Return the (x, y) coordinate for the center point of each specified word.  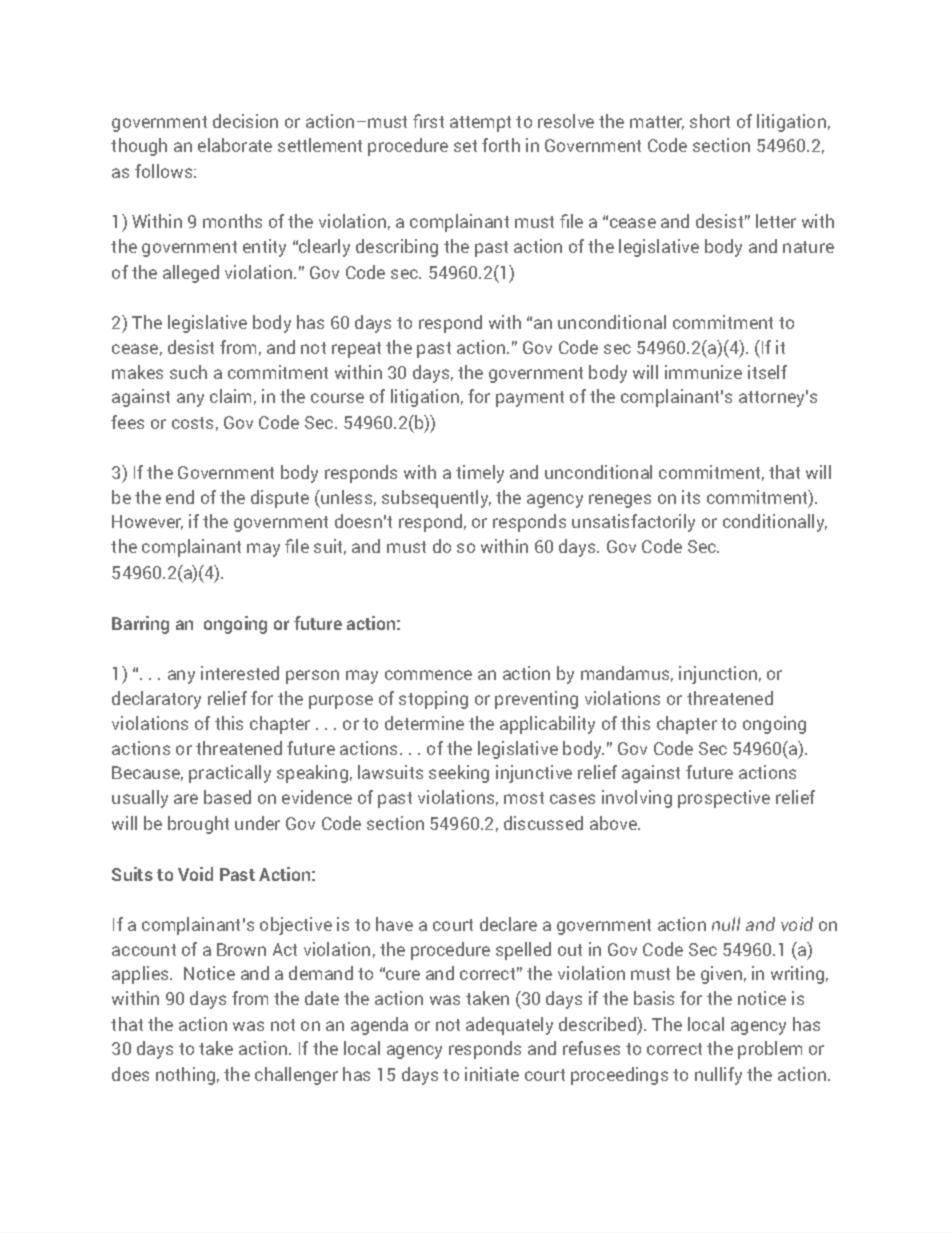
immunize (703, 372)
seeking (459, 774)
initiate (492, 1074)
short (710, 121)
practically (230, 774)
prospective (724, 799)
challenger (296, 1076)
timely (480, 474)
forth (501, 145)
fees (127, 422)
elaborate (235, 145)
